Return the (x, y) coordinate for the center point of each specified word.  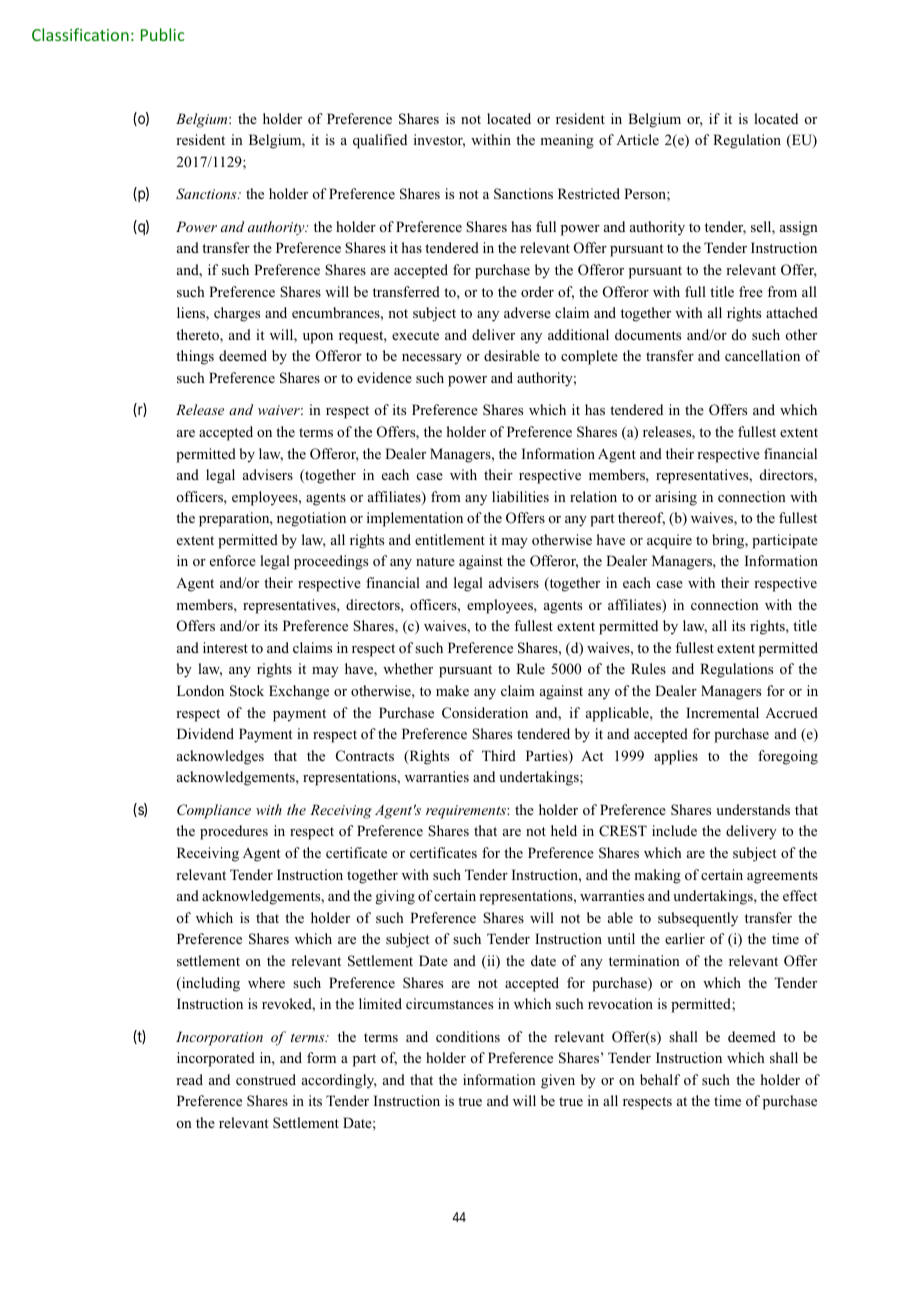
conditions (468, 1036)
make (452, 690)
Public (163, 34)
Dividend (205, 733)
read (189, 1079)
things (195, 357)
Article (637, 139)
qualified (380, 141)
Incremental (722, 712)
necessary (432, 359)
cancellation (762, 355)
